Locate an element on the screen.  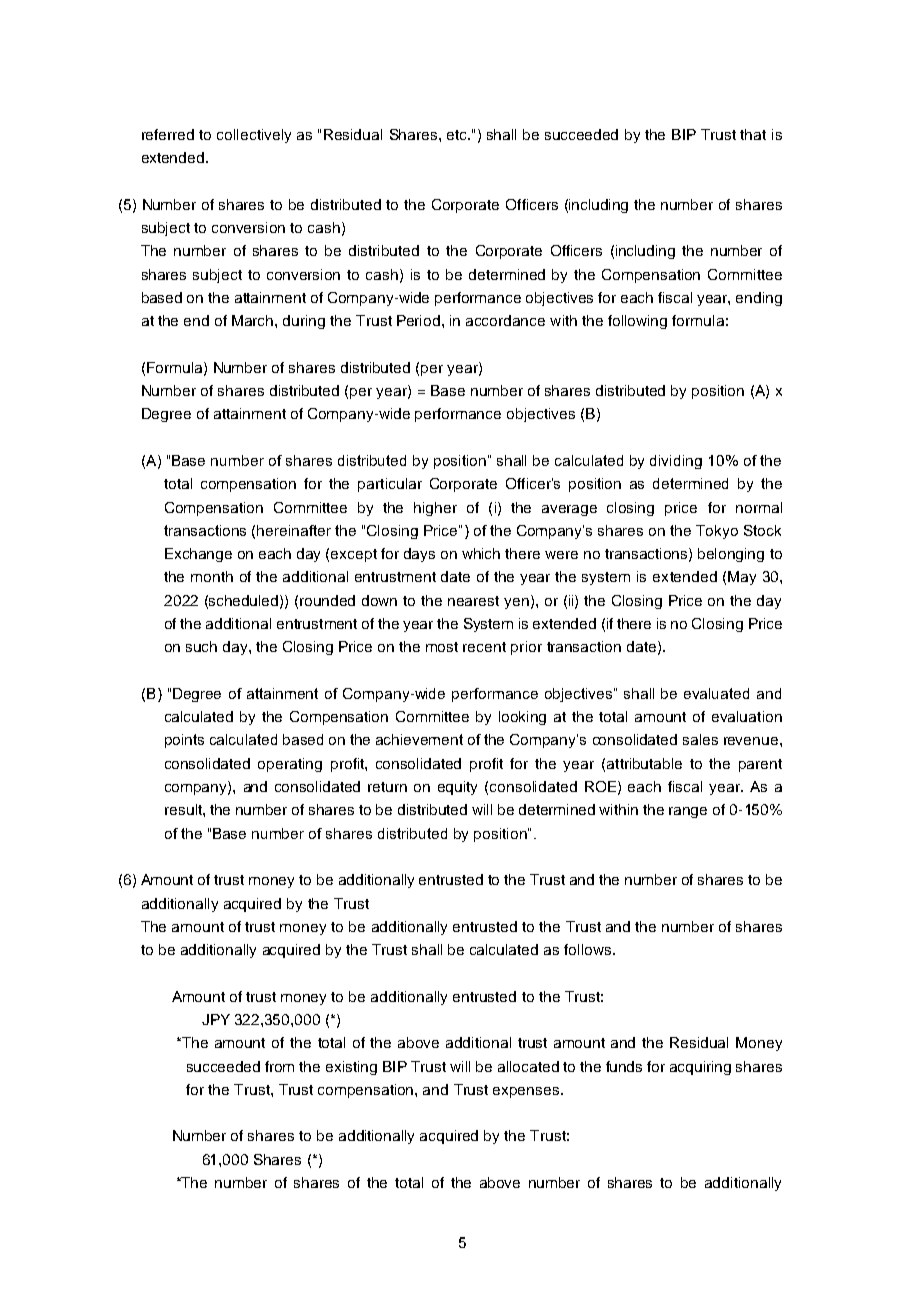
that is located at coordinates (753, 134).
